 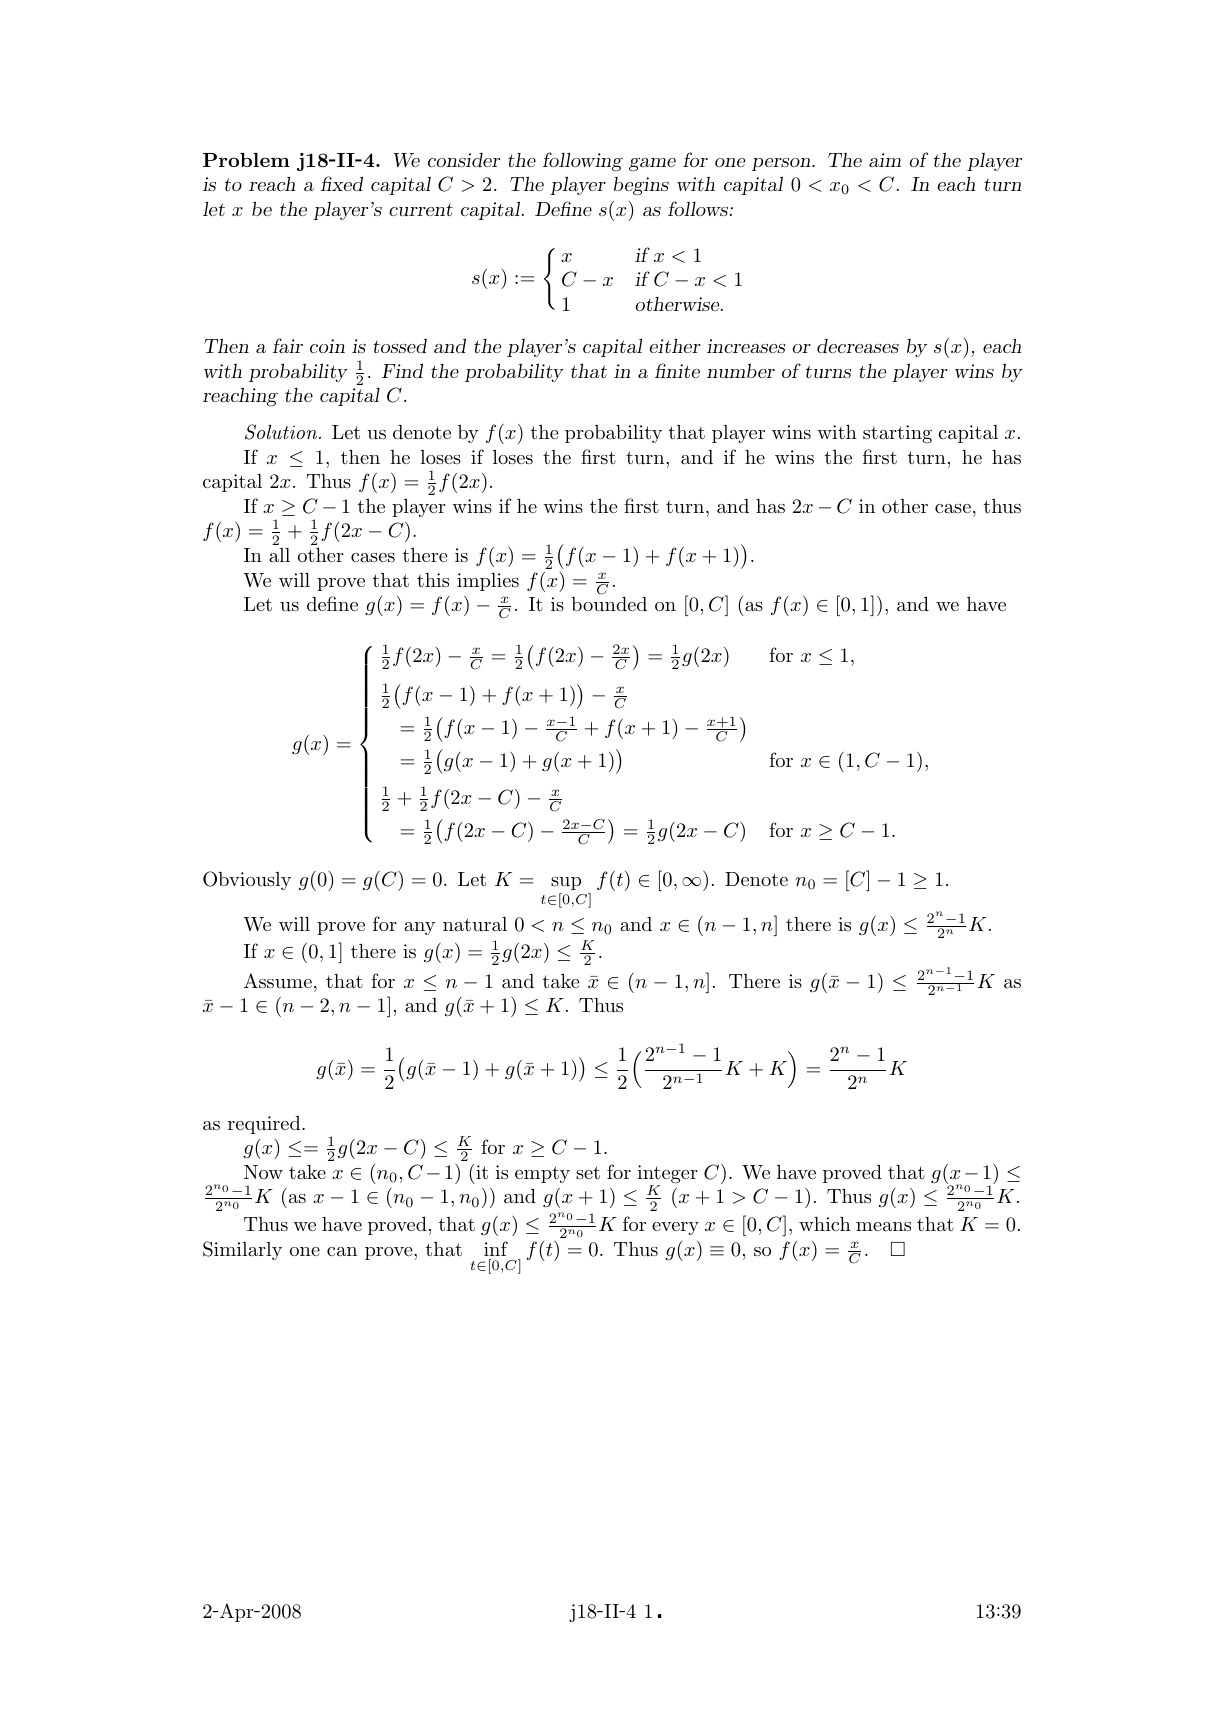 I want to click on starting, so click(x=897, y=434).
